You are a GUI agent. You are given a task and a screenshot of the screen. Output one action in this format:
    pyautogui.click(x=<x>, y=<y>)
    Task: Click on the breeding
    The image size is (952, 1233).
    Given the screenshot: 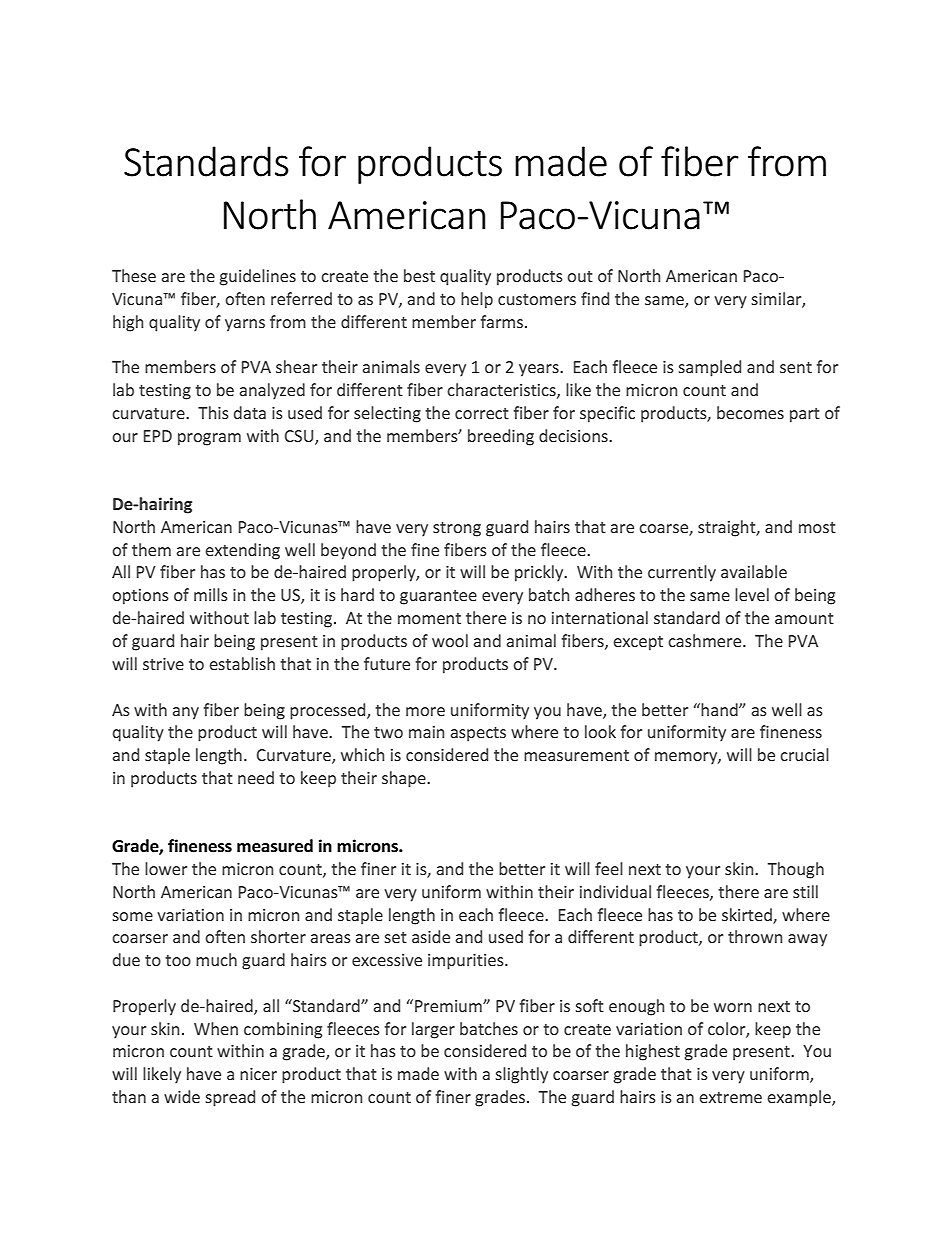 What is the action you would take?
    pyautogui.click(x=501, y=437)
